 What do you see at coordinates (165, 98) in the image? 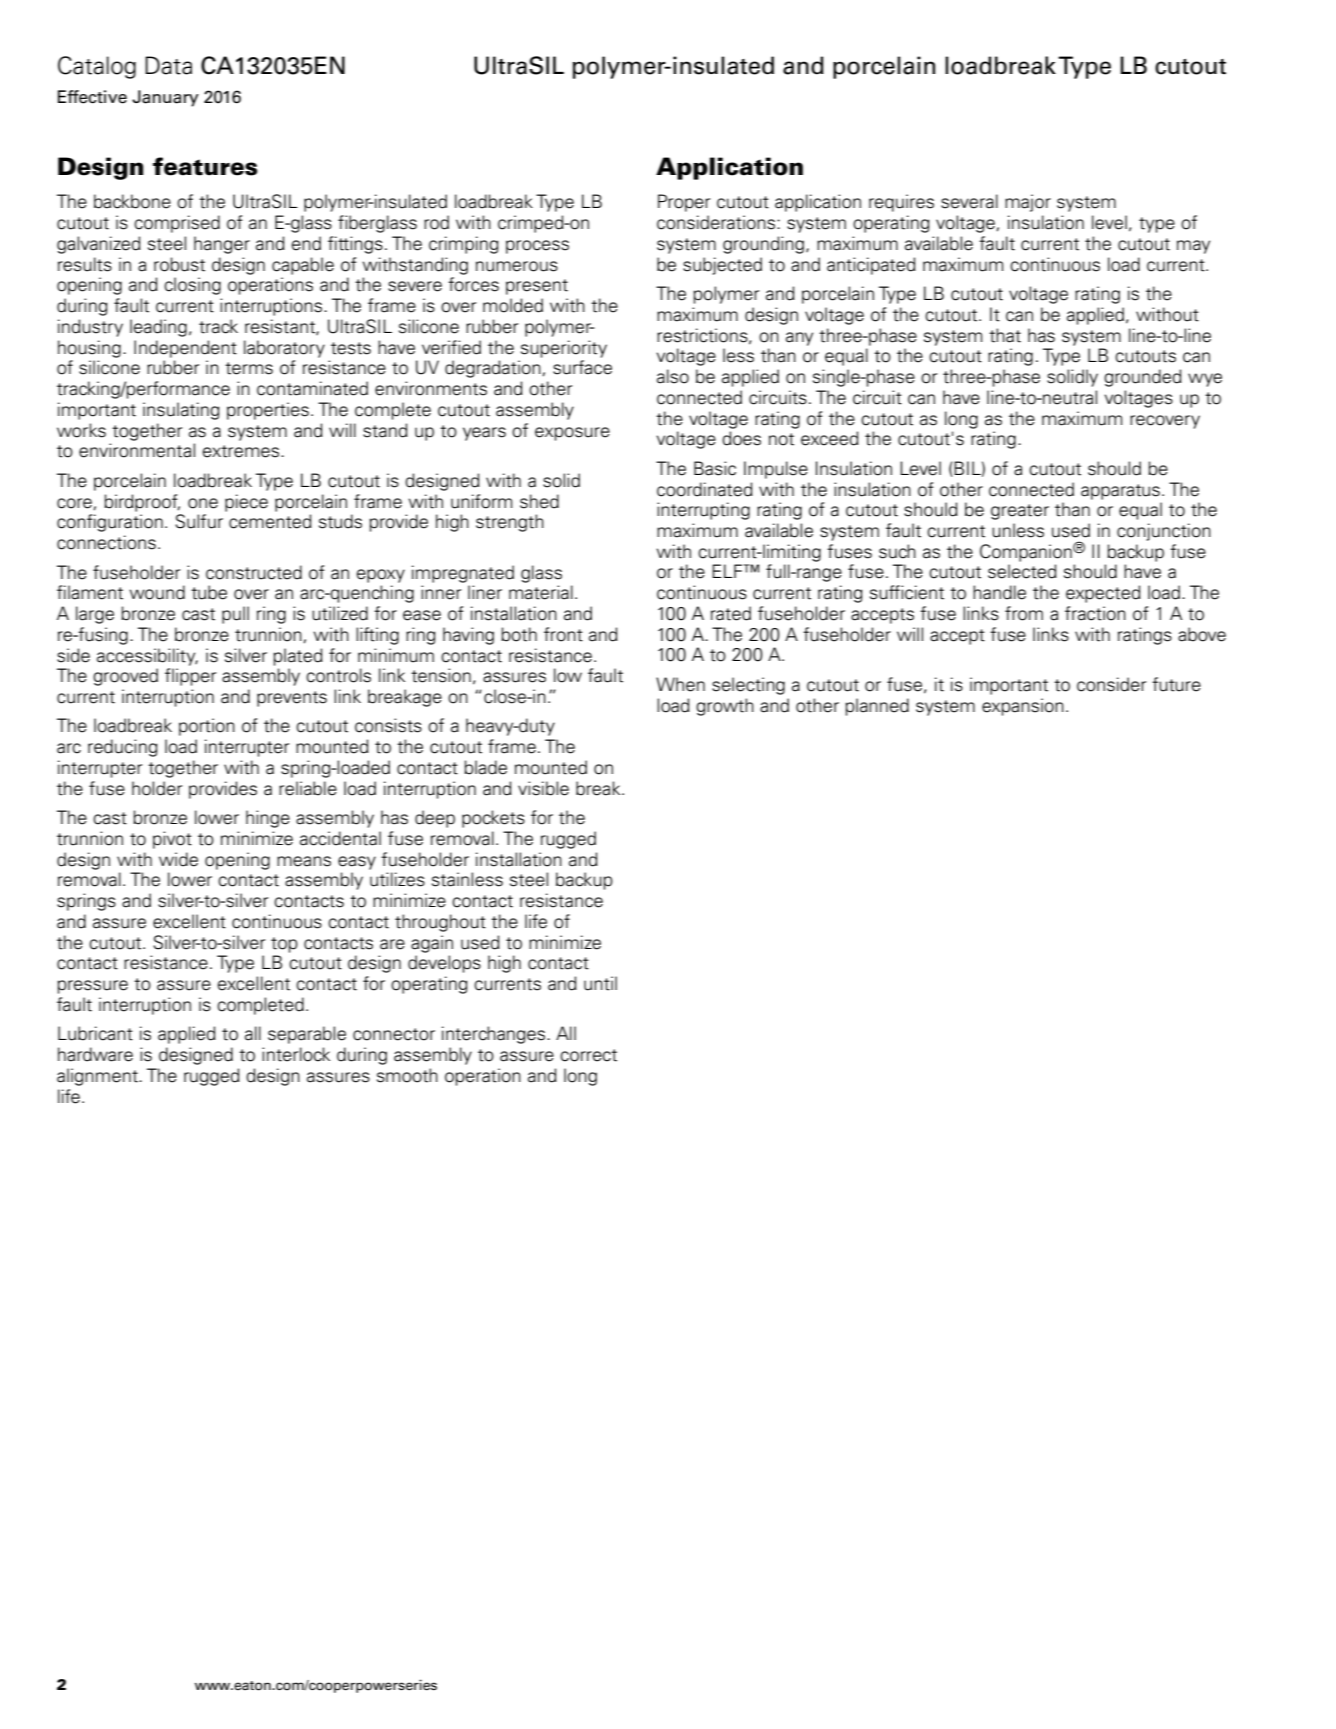
I see `January` at bounding box center [165, 98].
